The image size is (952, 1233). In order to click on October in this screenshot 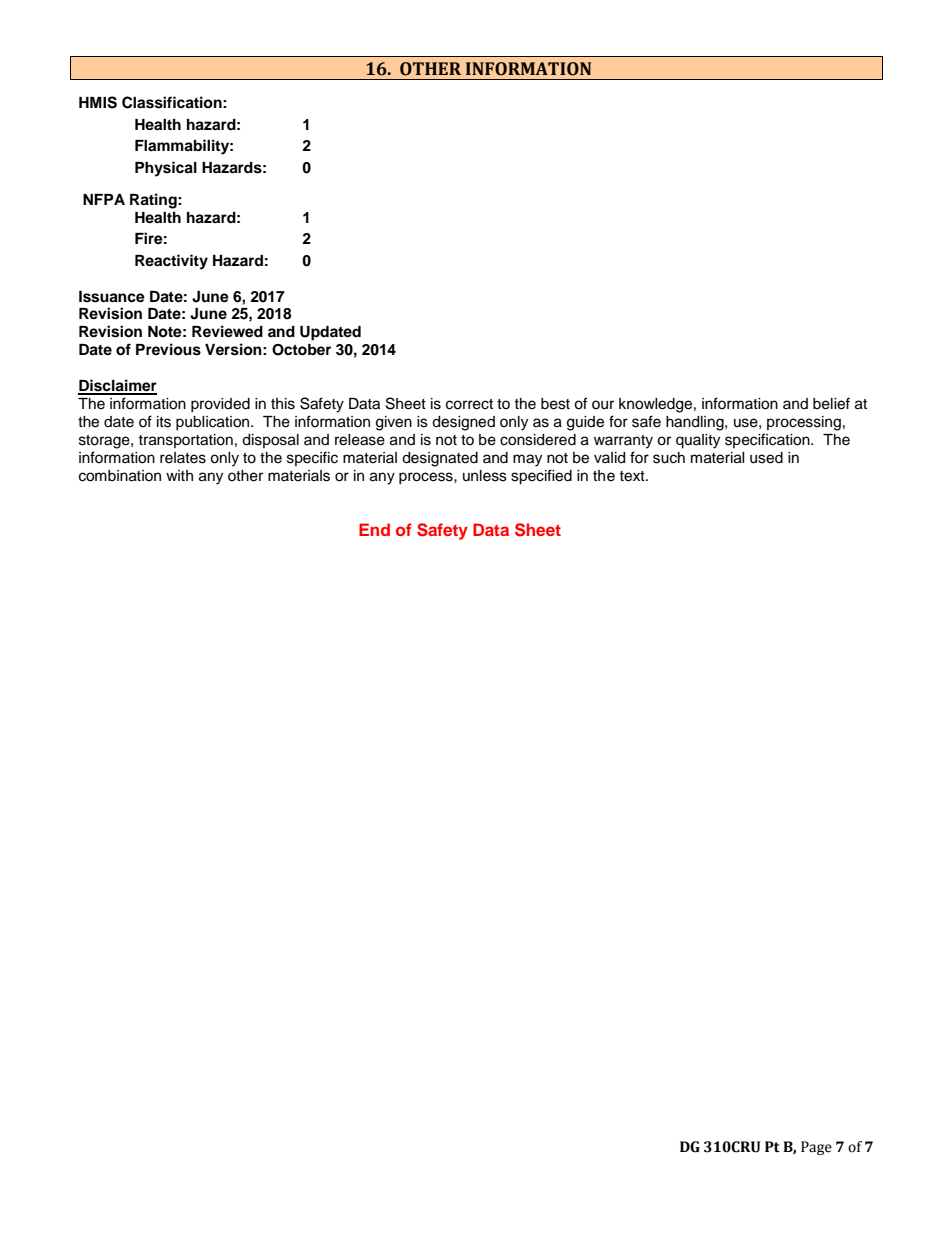, I will do `click(301, 350)`.
